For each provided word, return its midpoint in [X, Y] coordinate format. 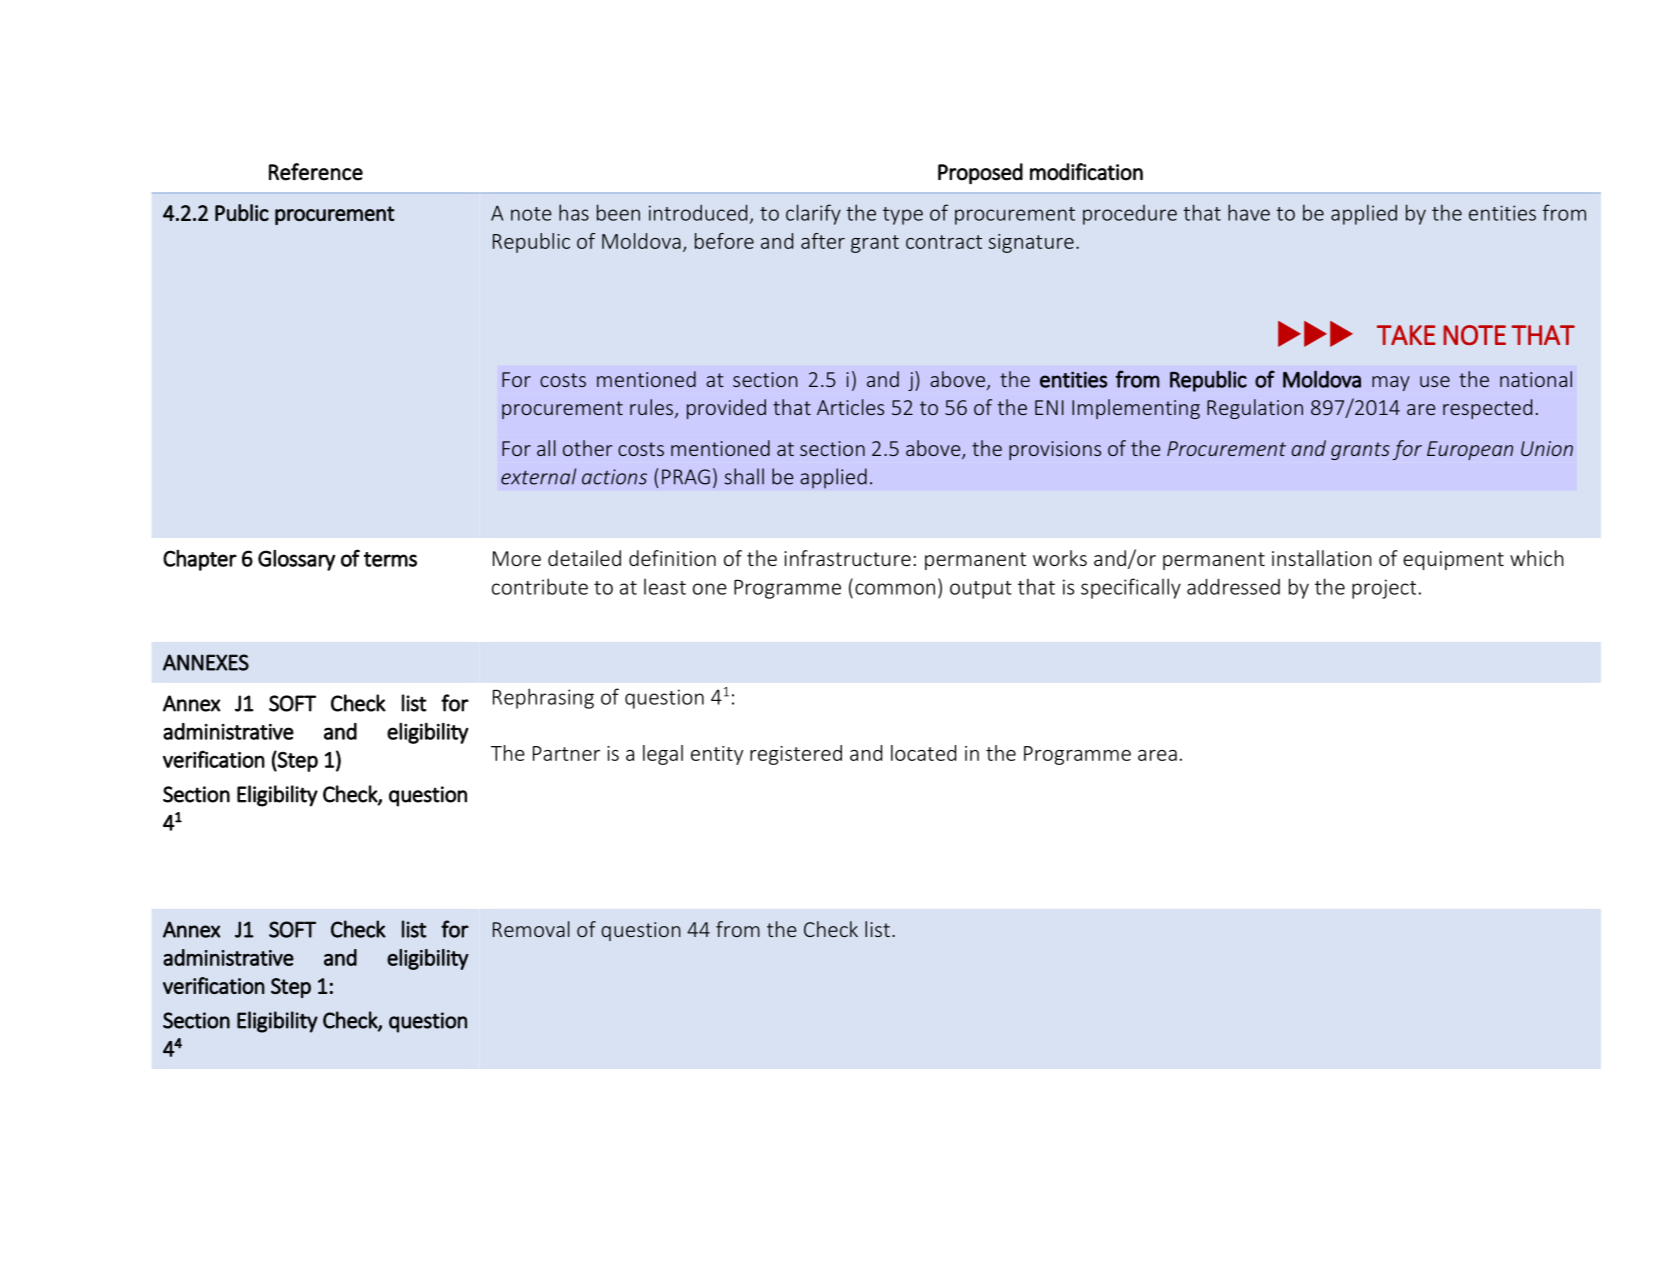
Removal [531, 929]
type [903, 216]
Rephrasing [543, 698]
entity [717, 755]
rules [651, 407]
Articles [850, 407]
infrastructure [847, 558]
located [923, 753]
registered [796, 755]
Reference [316, 172]
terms [390, 559]
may [1391, 383]
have [1249, 212]
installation [1322, 558]
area [1157, 755]
